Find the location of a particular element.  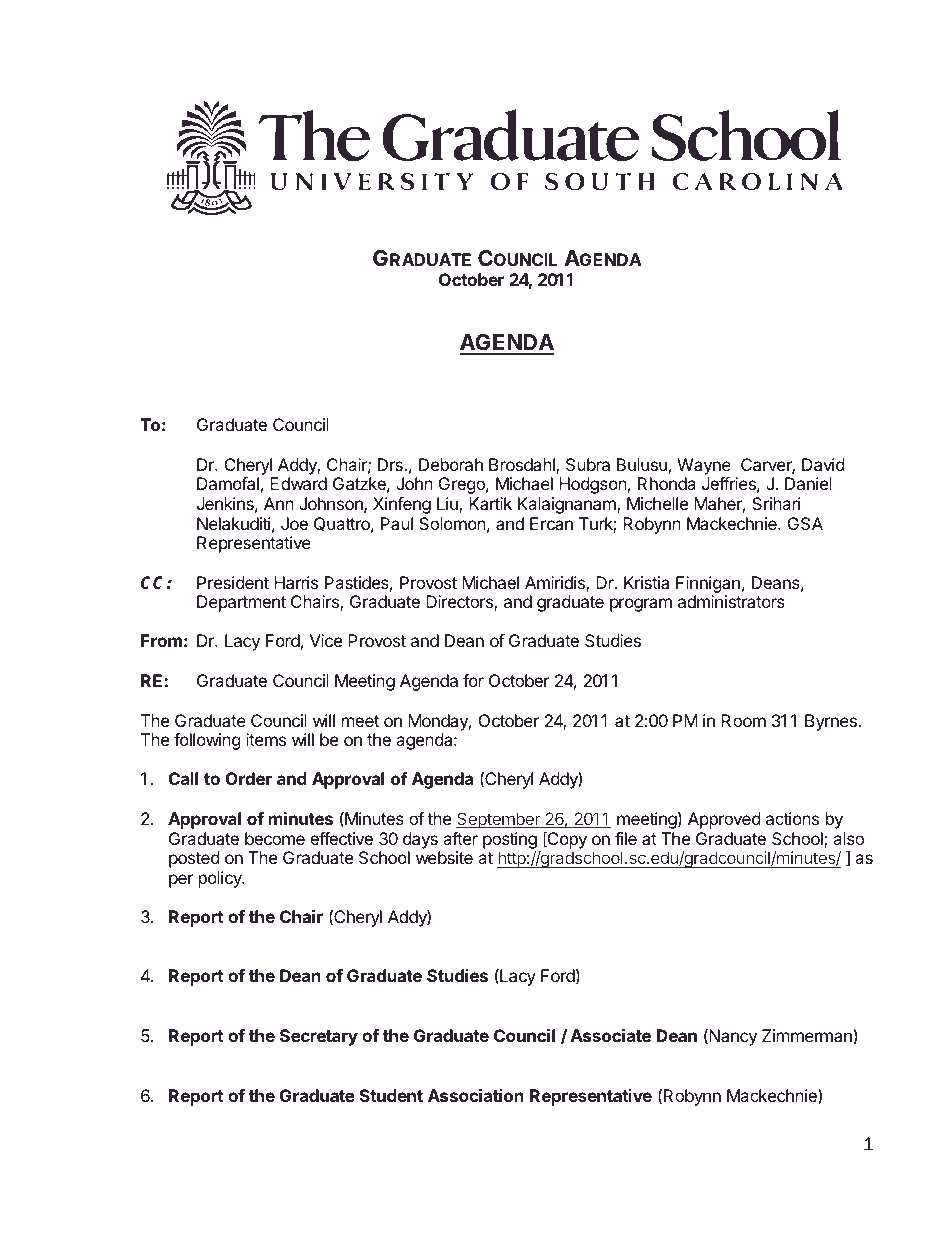

September is located at coordinates (499, 820).
